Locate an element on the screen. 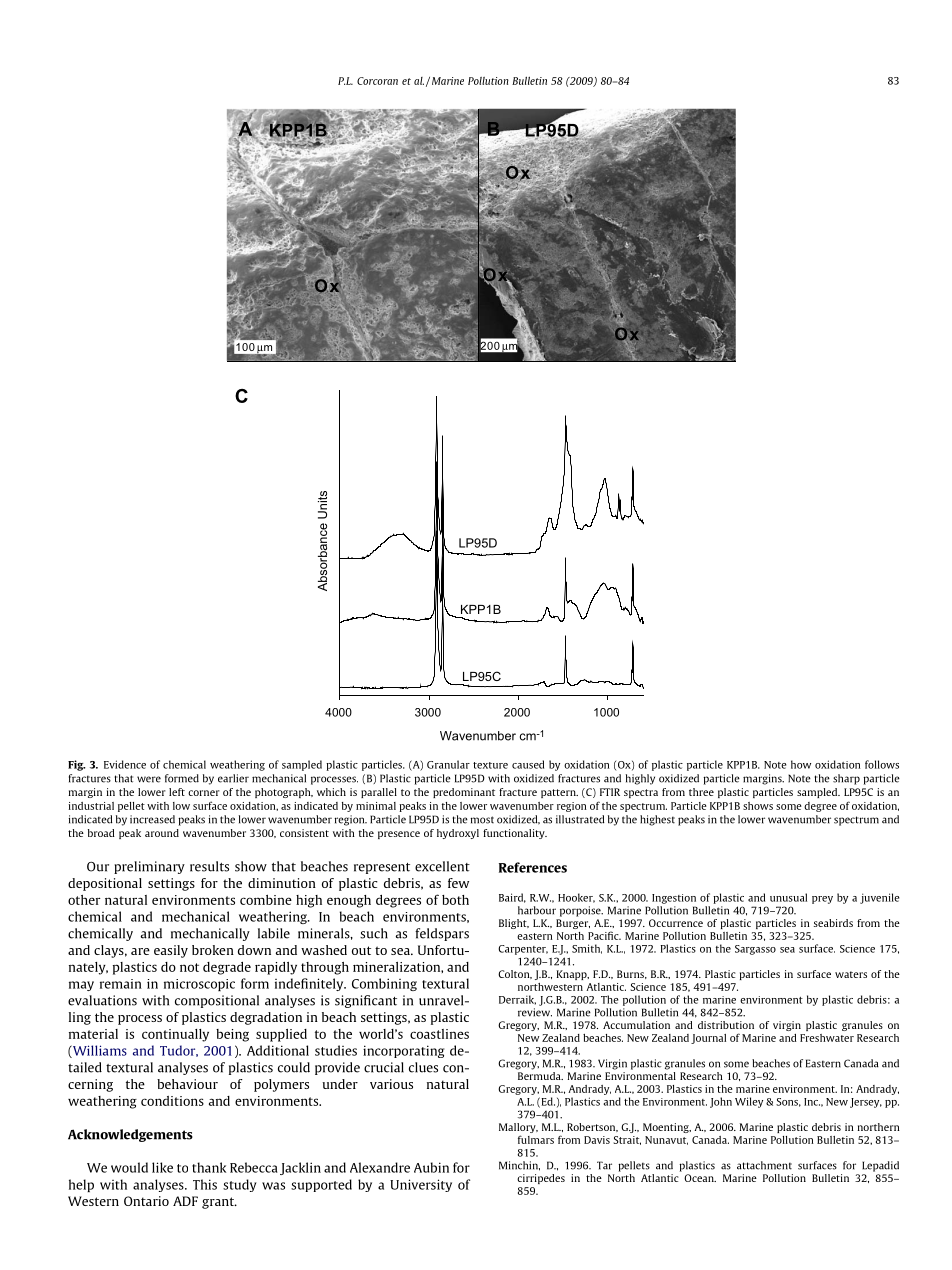  were is located at coordinates (149, 779).
